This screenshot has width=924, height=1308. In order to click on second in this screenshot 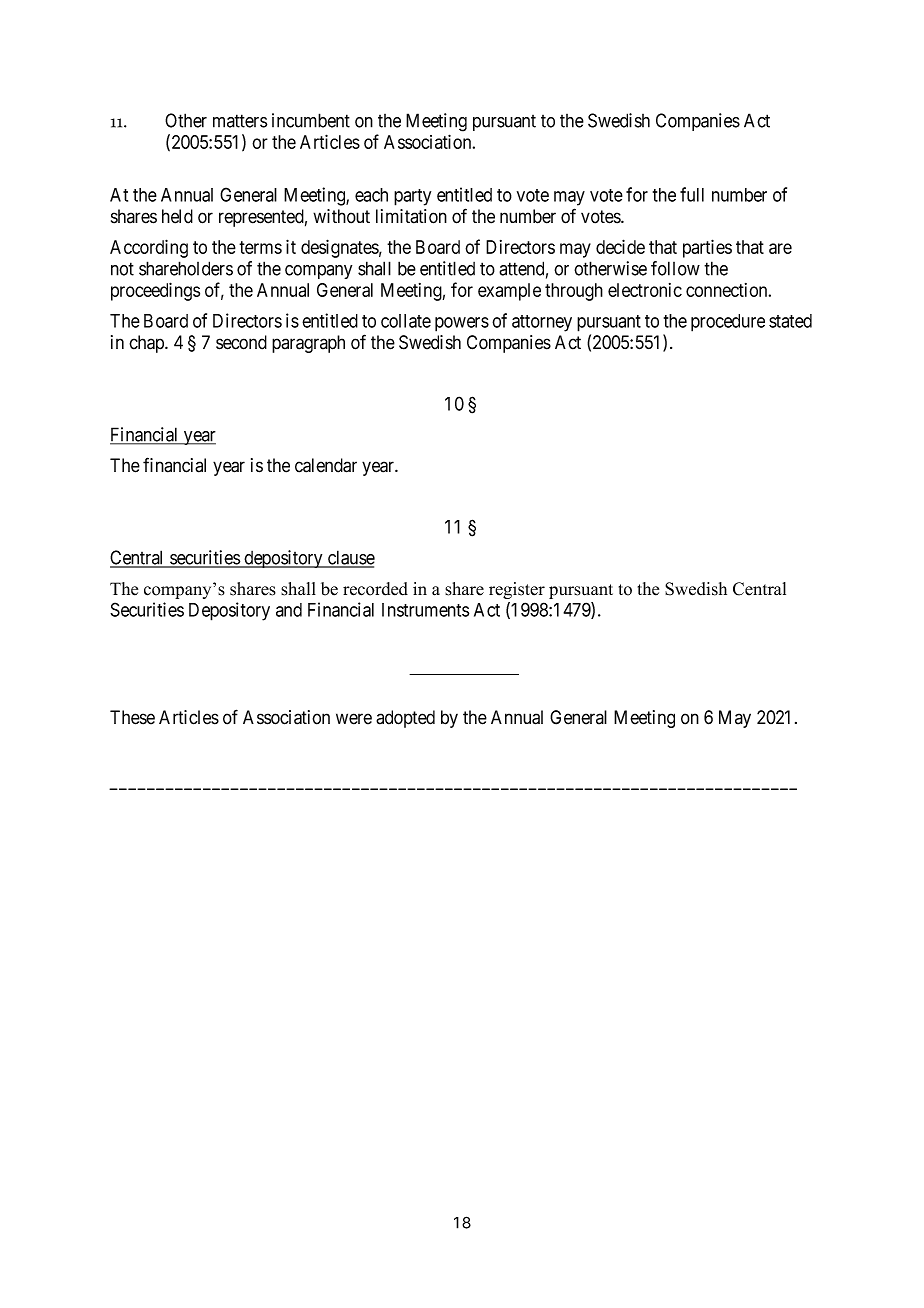, I will do `click(241, 342)`.
